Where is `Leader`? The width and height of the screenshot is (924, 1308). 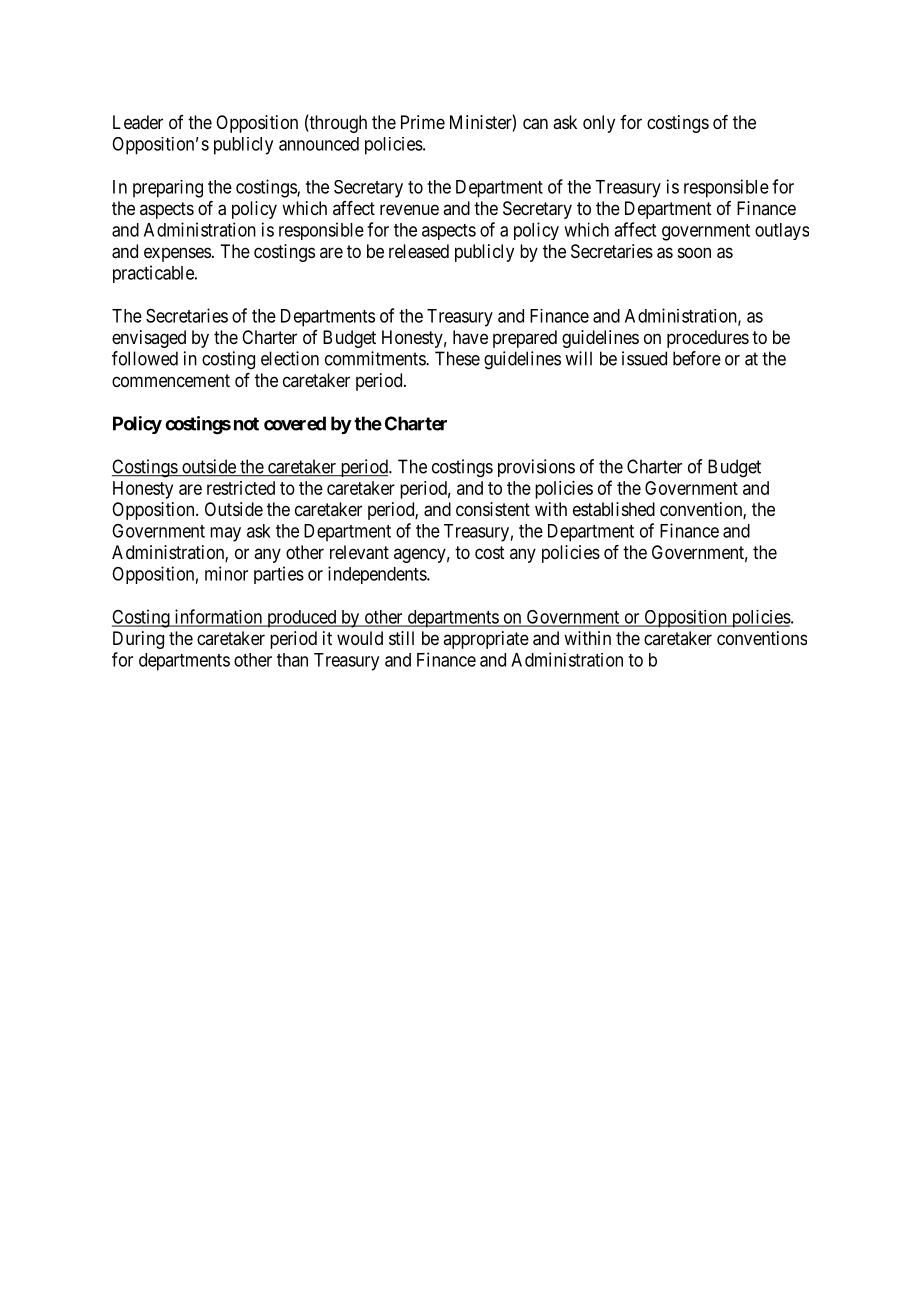
Leader is located at coordinates (138, 122).
